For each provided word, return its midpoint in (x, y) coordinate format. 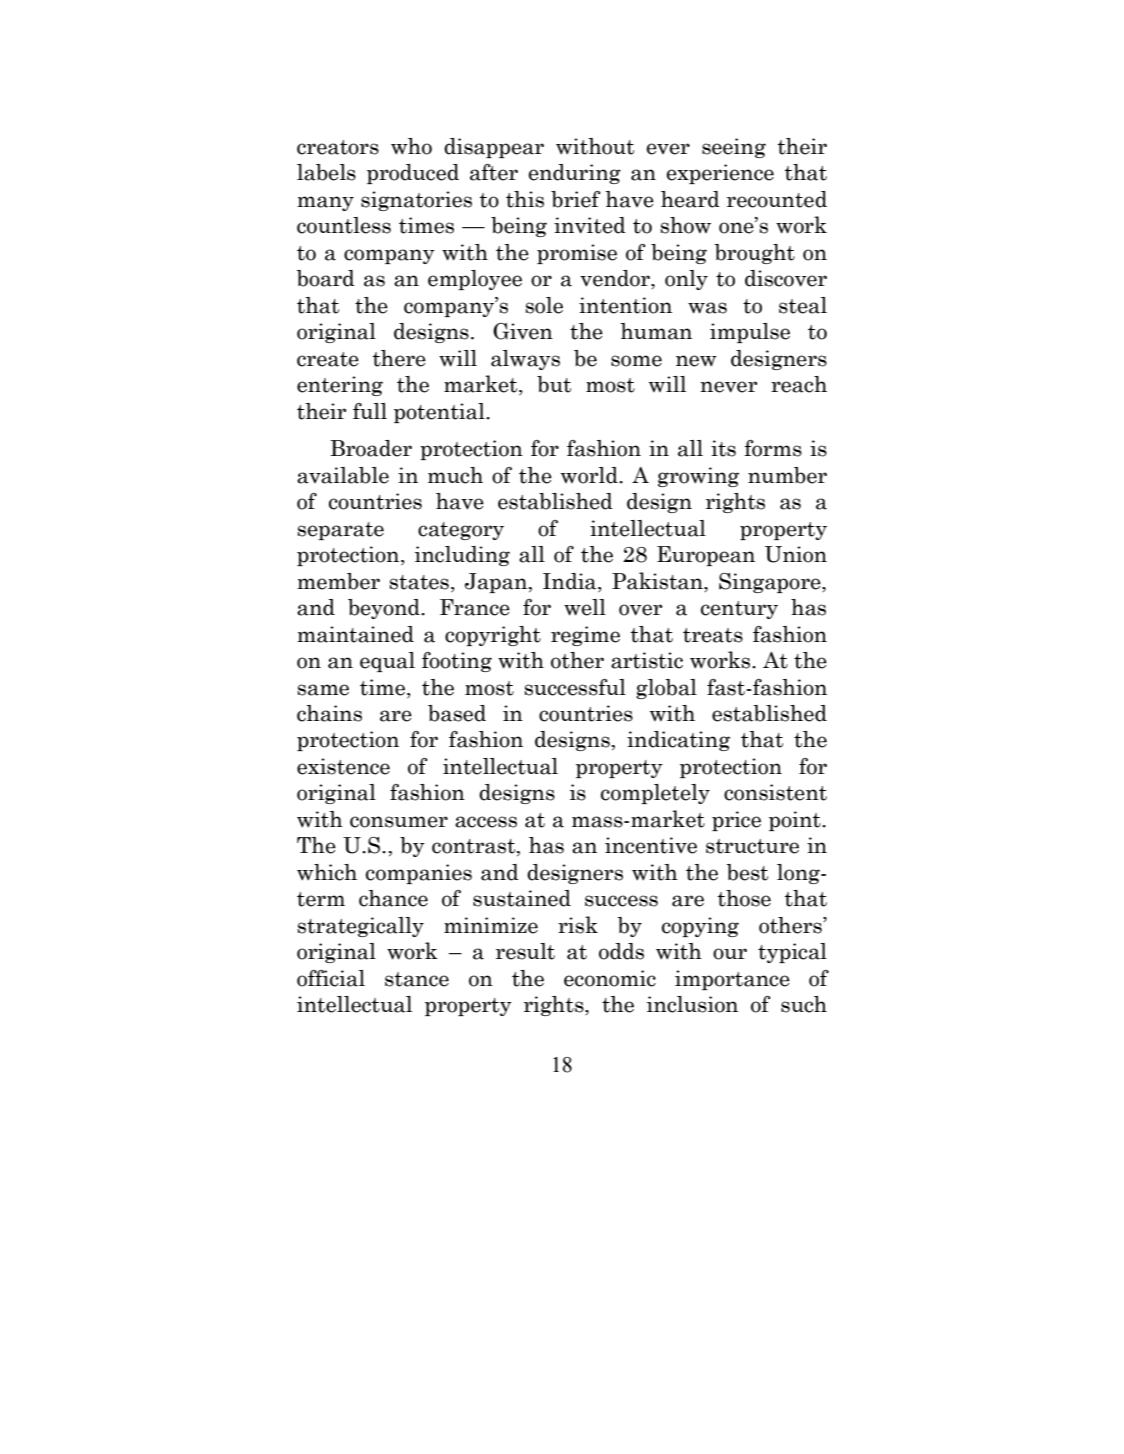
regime (585, 636)
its (723, 448)
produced (413, 174)
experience (720, 174)
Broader (371, 448)
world (590, 475)
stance (417, 979)
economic (610, 978)
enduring (575, 174)
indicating (678, 741)
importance (732, 980)
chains (329, 713)
